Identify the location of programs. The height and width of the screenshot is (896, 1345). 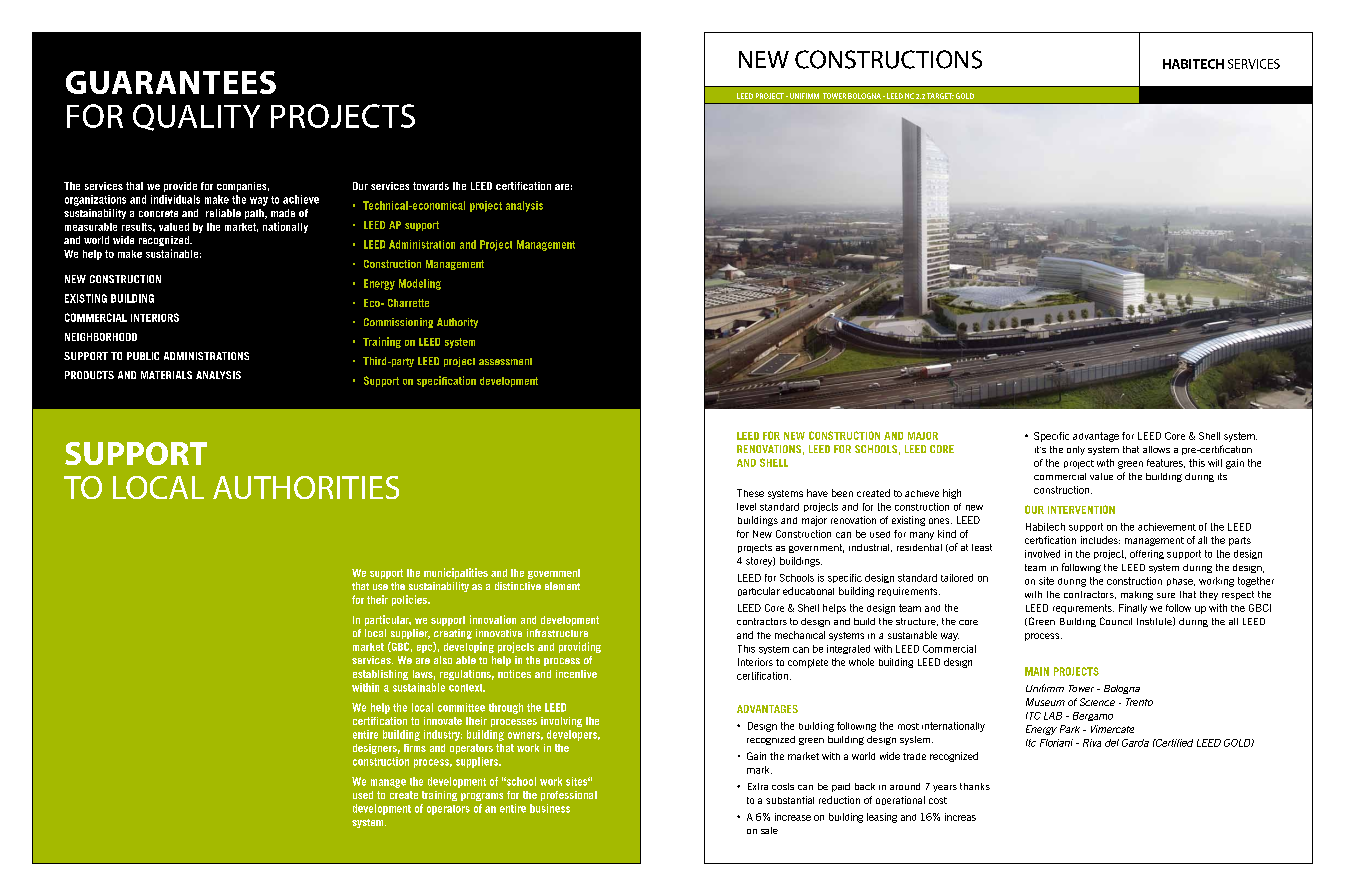
(482, 797).
